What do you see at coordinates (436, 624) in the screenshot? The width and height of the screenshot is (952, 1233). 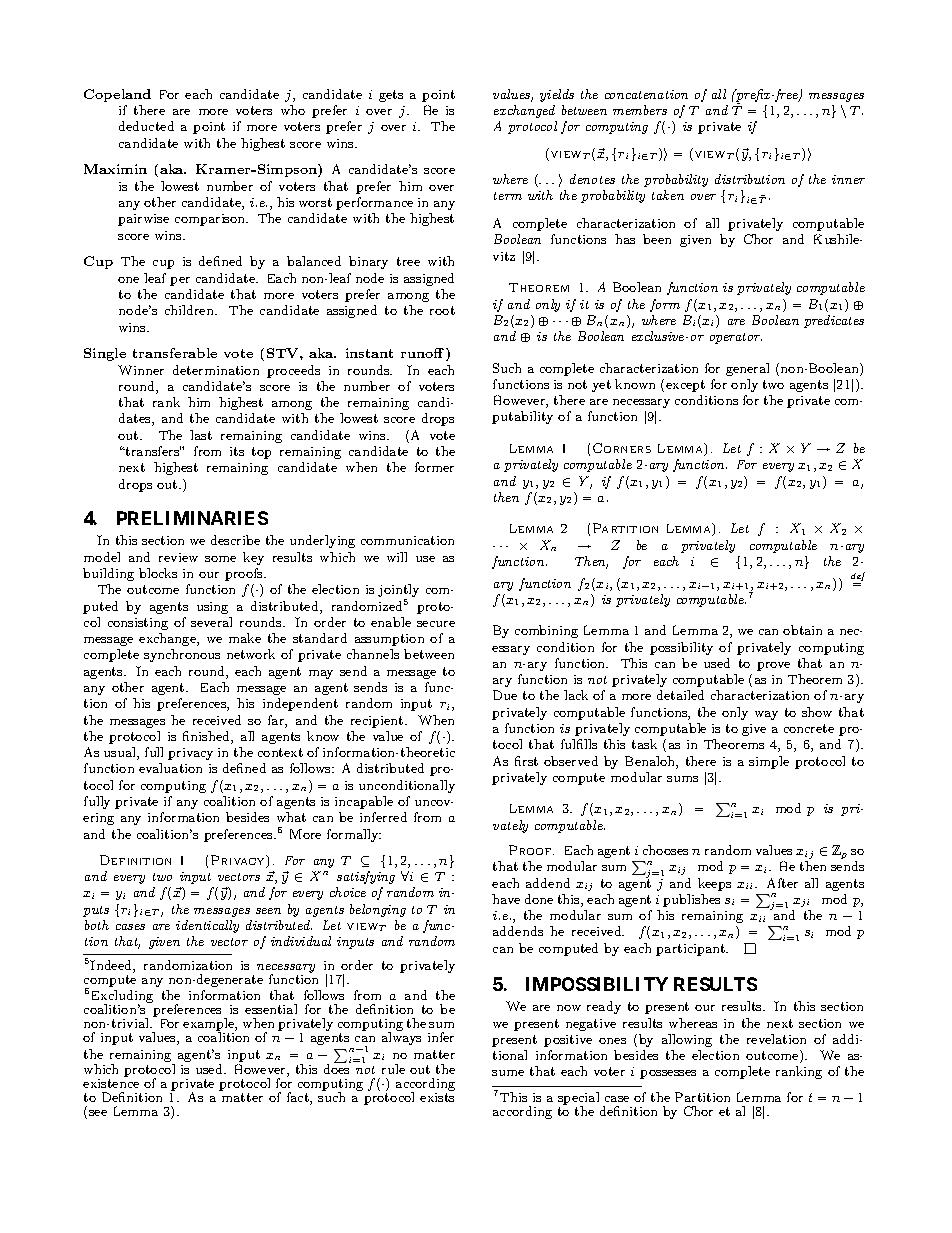 I see `secure` at bounding box center [436, 624].
